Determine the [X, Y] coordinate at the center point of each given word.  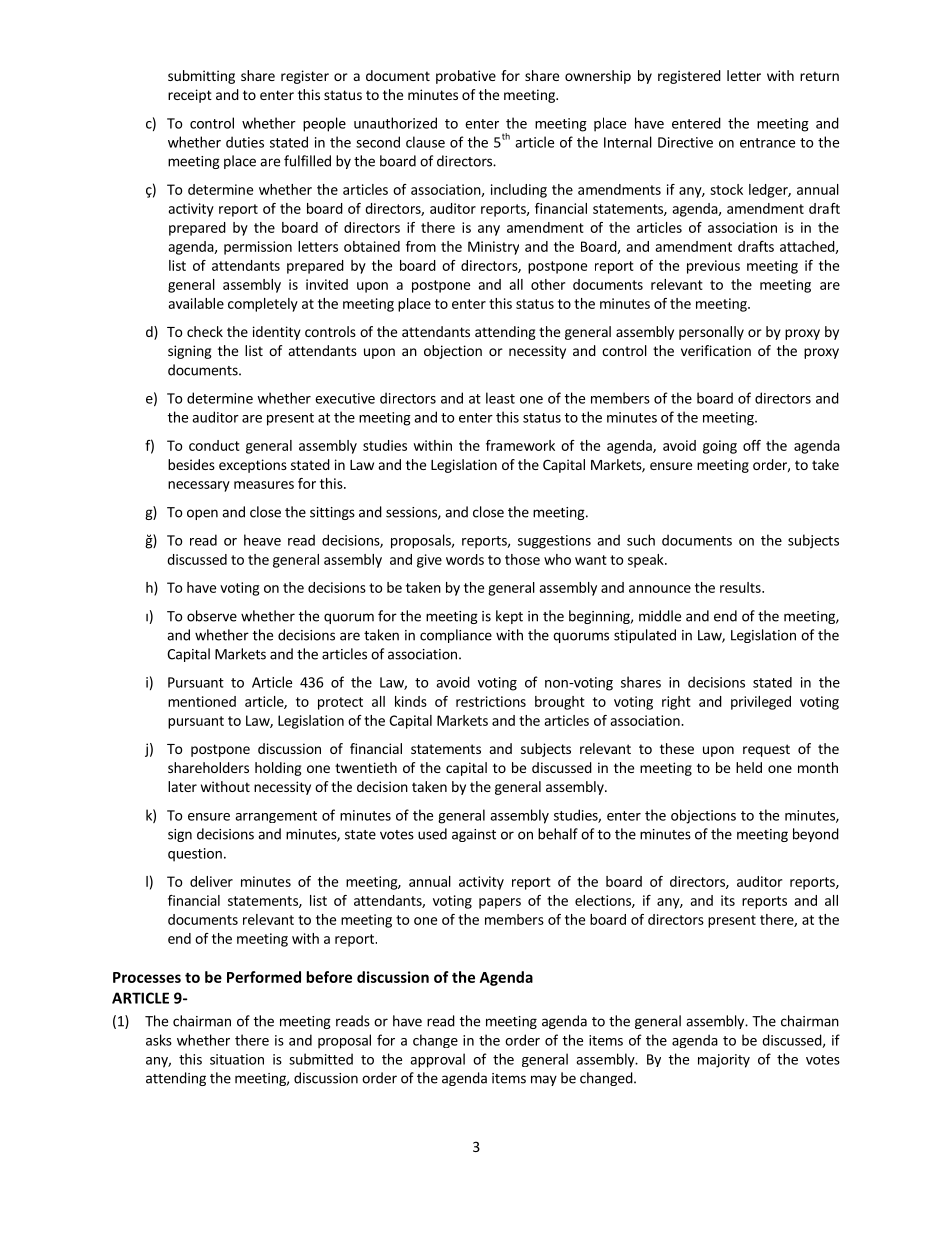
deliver [211, 881]
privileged [761, 703]
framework [520, 445]
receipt [190, 96]
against [474, 835]
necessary [199, 486]
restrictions [491, 701]
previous [713, 267]
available [196, 303]
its [728, 900]
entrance [767, 143]
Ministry [493, 248]
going [720, 447]
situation [237, 1059]
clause [425, 142]
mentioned [202, 701]
